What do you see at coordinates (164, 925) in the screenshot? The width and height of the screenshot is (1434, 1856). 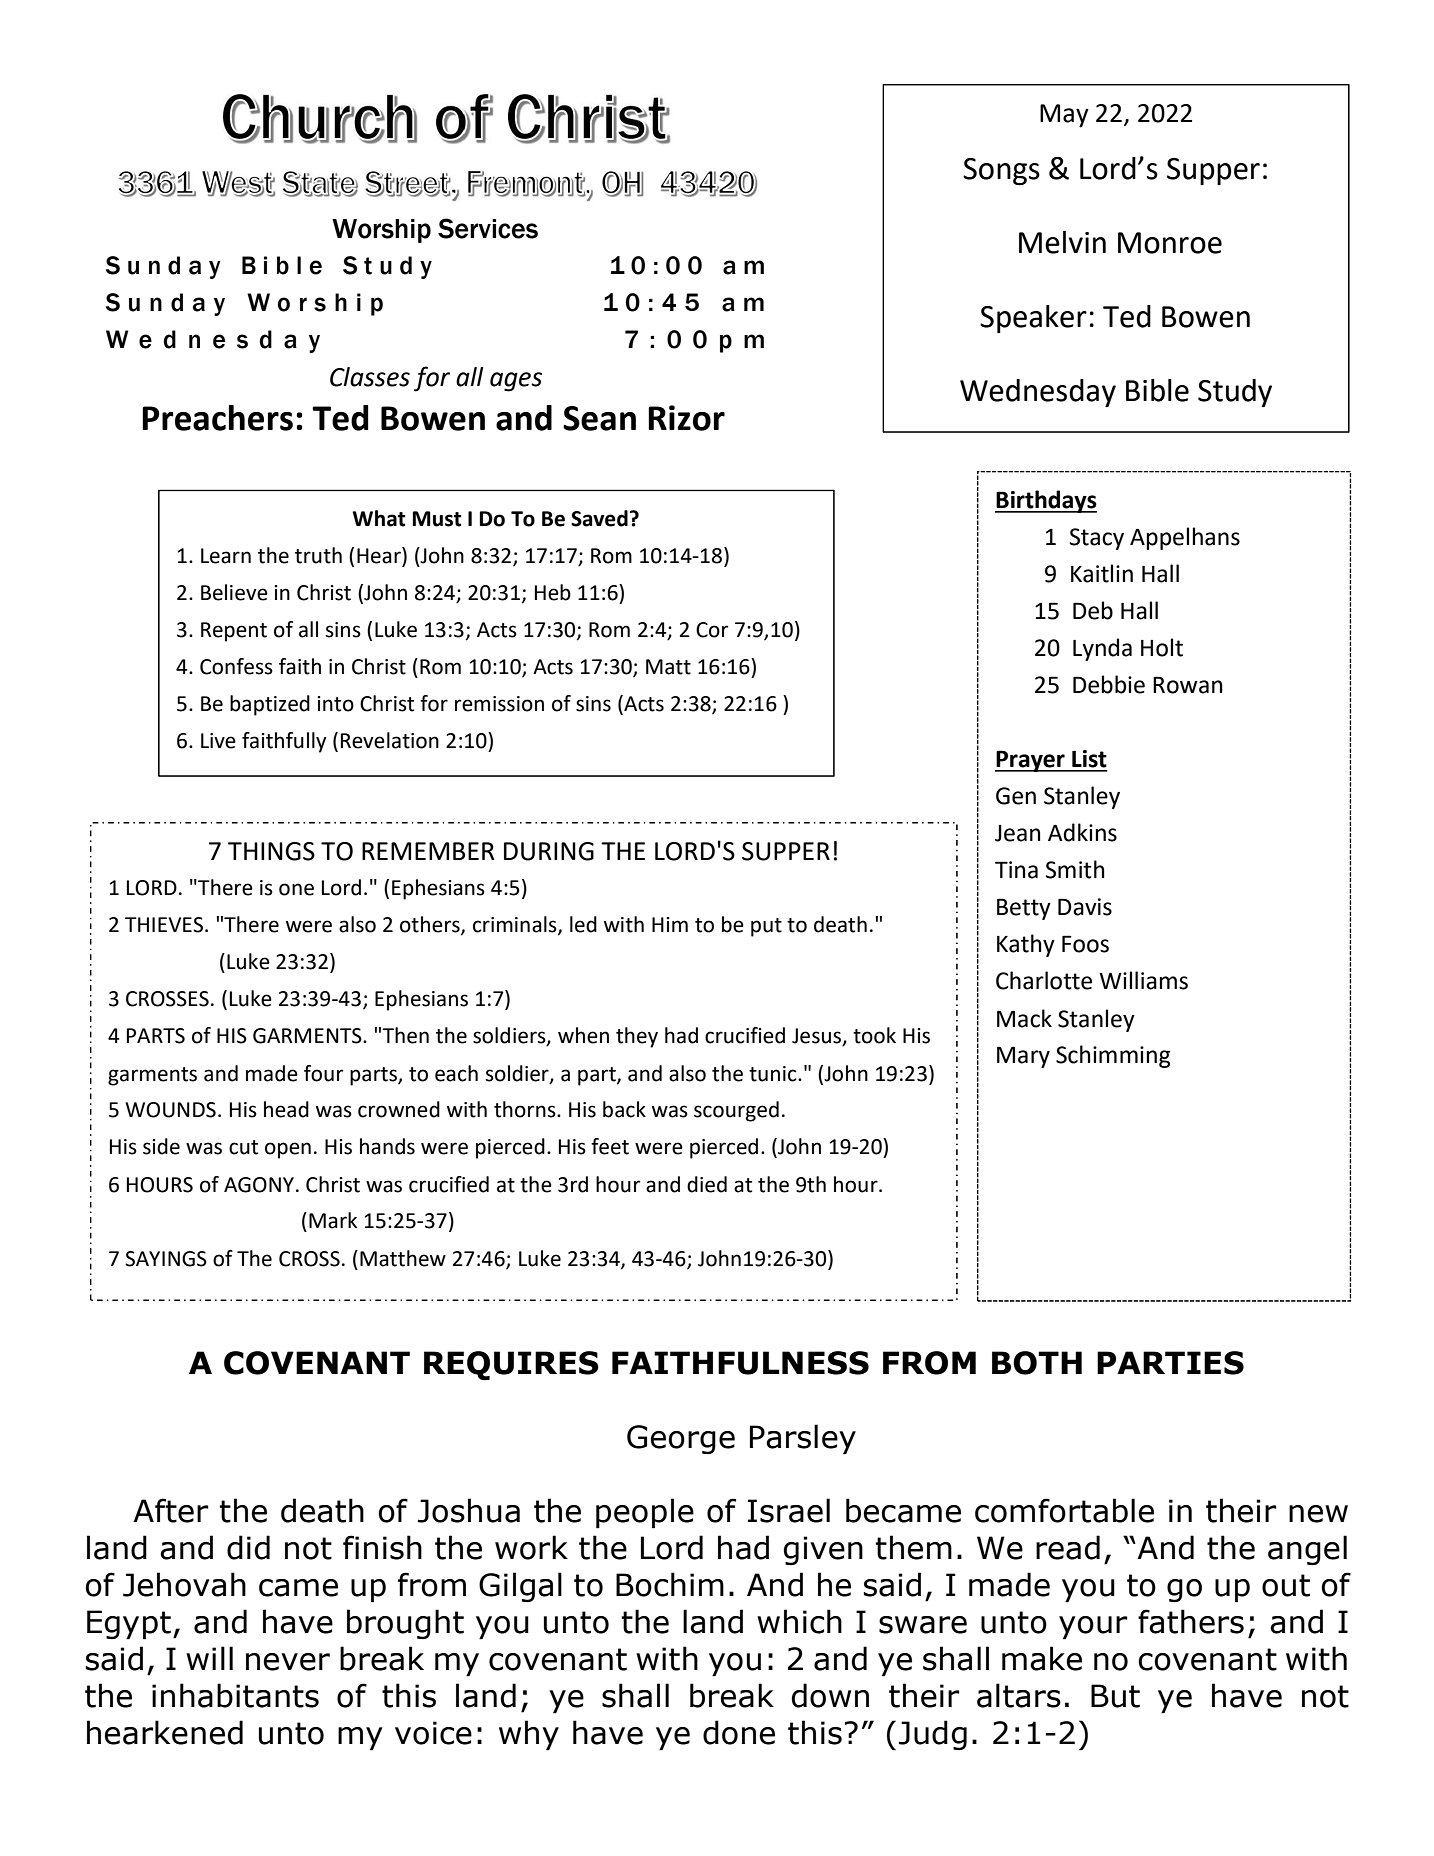 I see `THIEVES` at bounding box center [164, 925].
